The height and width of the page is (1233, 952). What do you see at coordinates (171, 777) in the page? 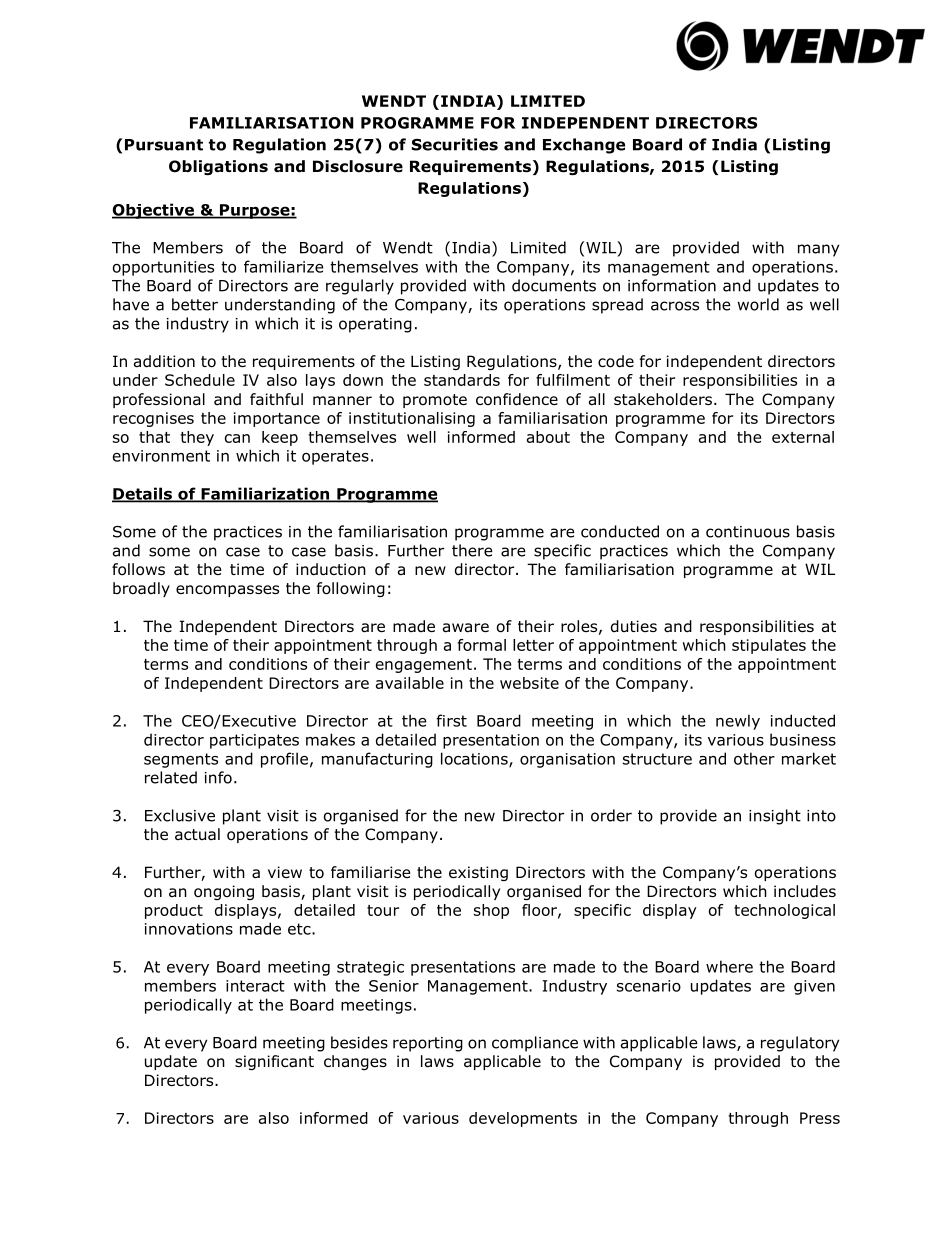
I see `related` at bounding box center [171, 777].
